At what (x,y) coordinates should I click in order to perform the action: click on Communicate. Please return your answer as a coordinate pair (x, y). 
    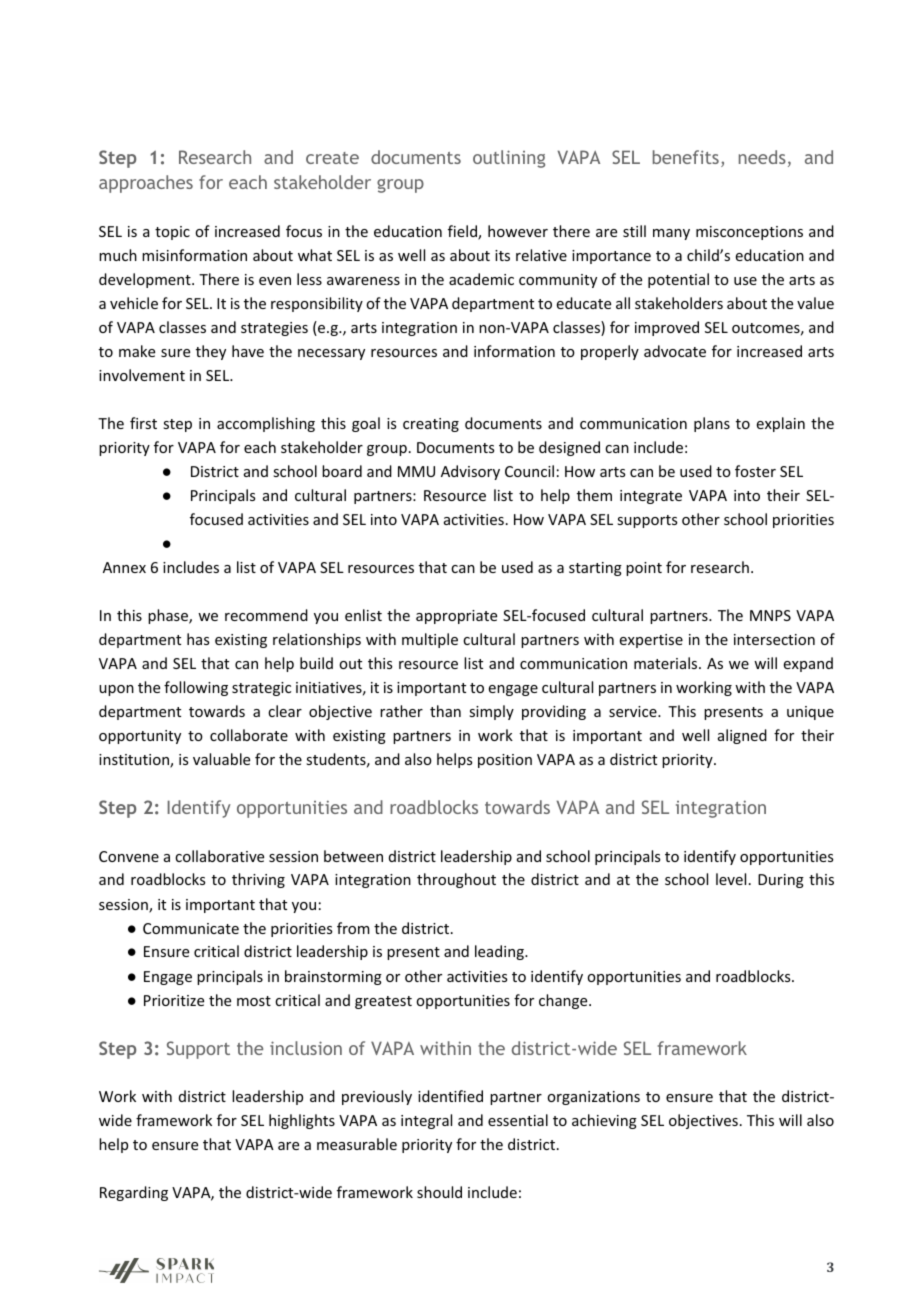
    Looking at the image, I should click on (191, 928).
